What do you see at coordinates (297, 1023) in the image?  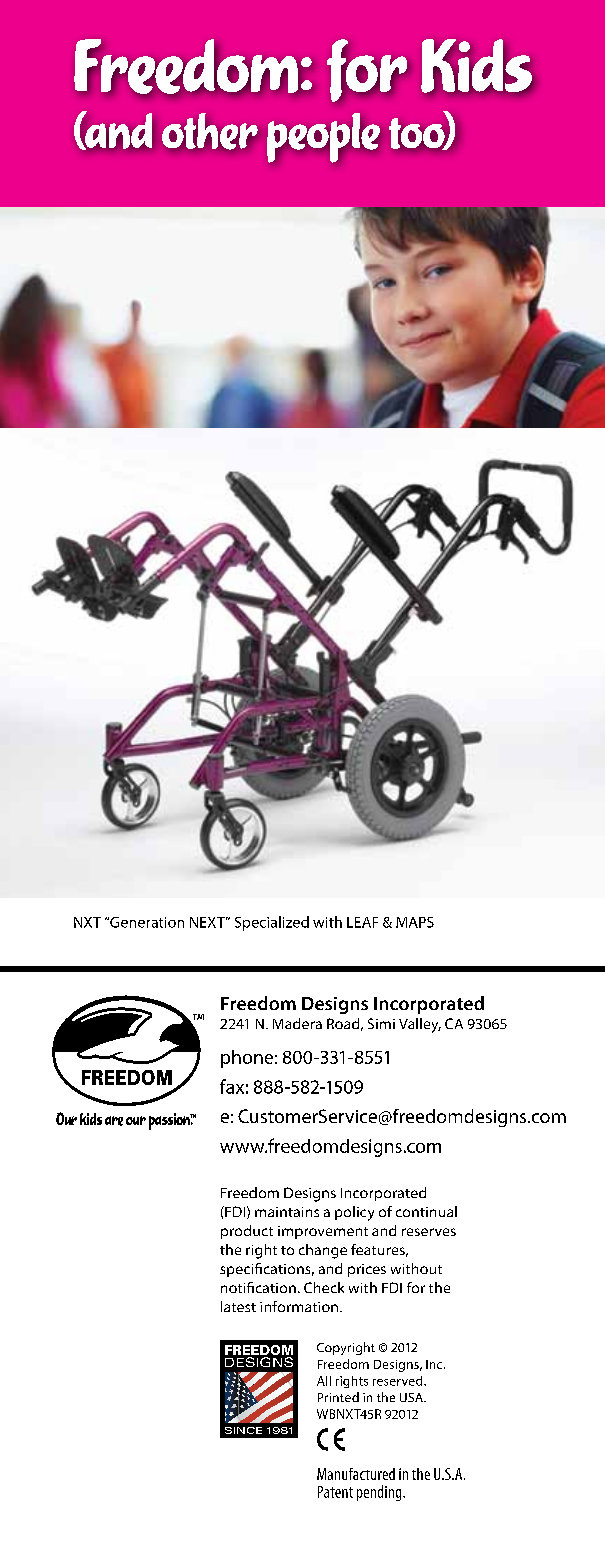 I see `Madera` at bounding box center [297, 1023].
